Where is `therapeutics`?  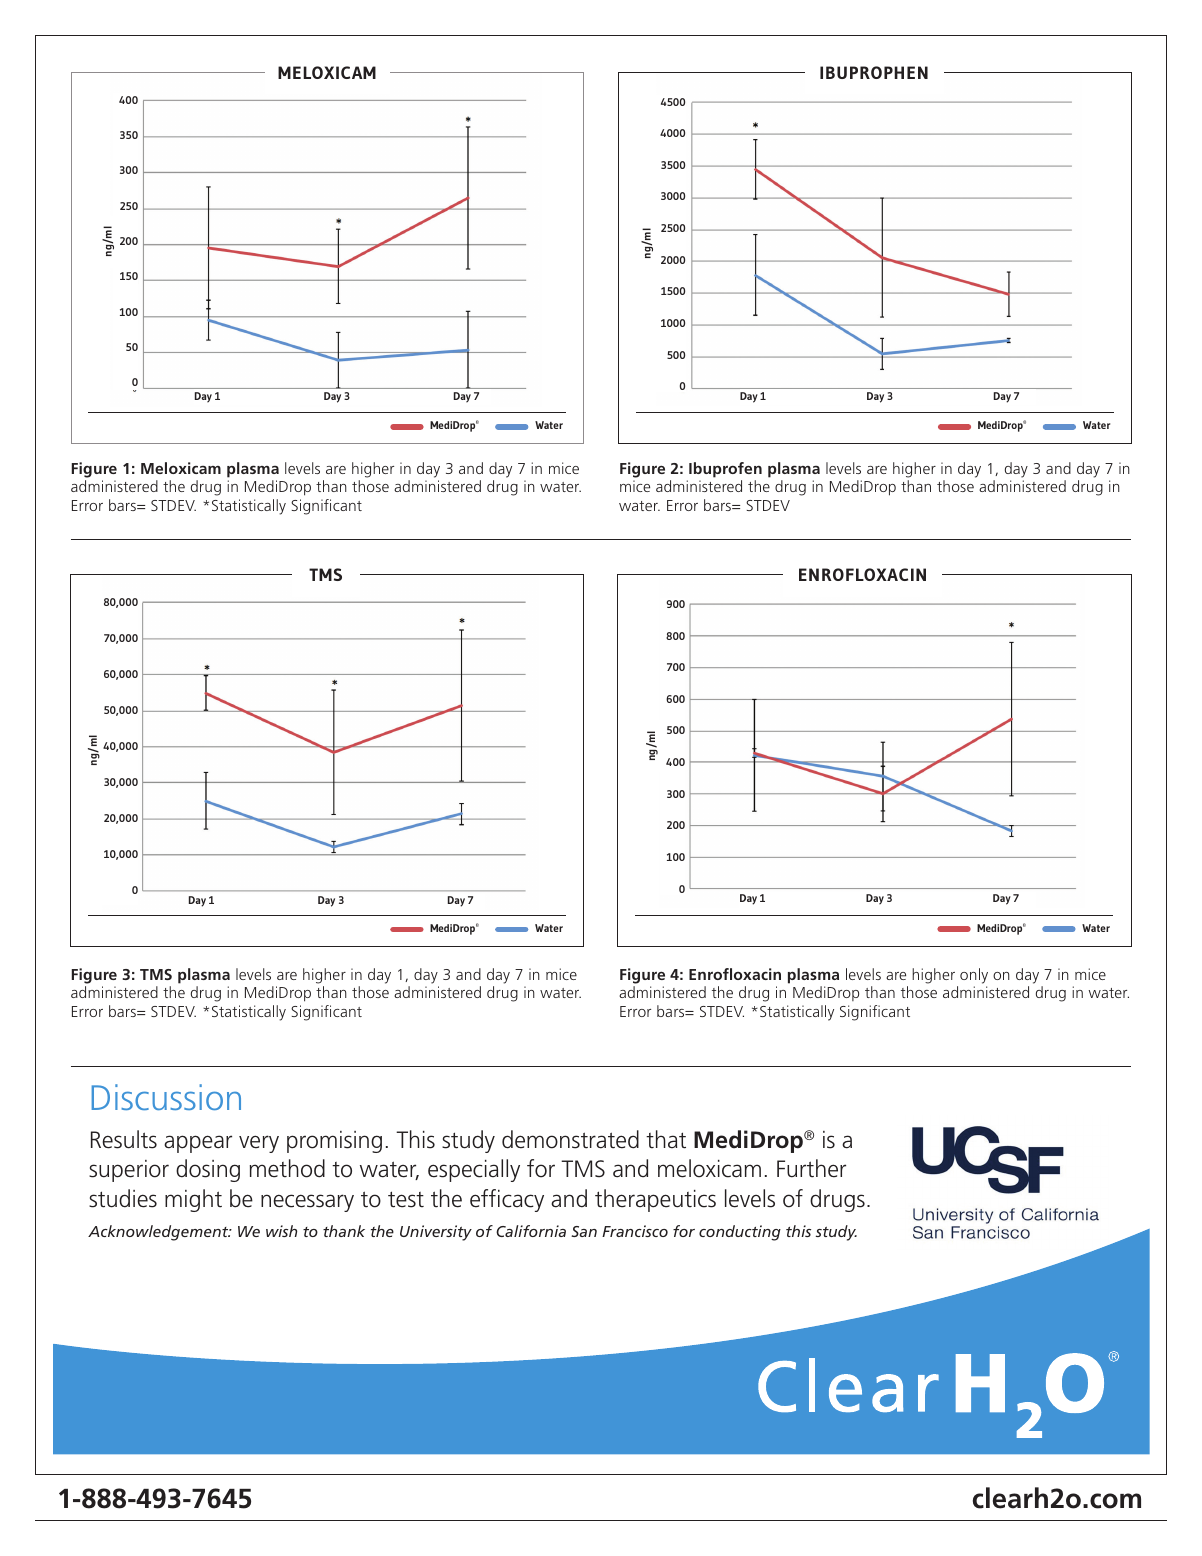
therapeutics is located at coordinates (655, 1200).
